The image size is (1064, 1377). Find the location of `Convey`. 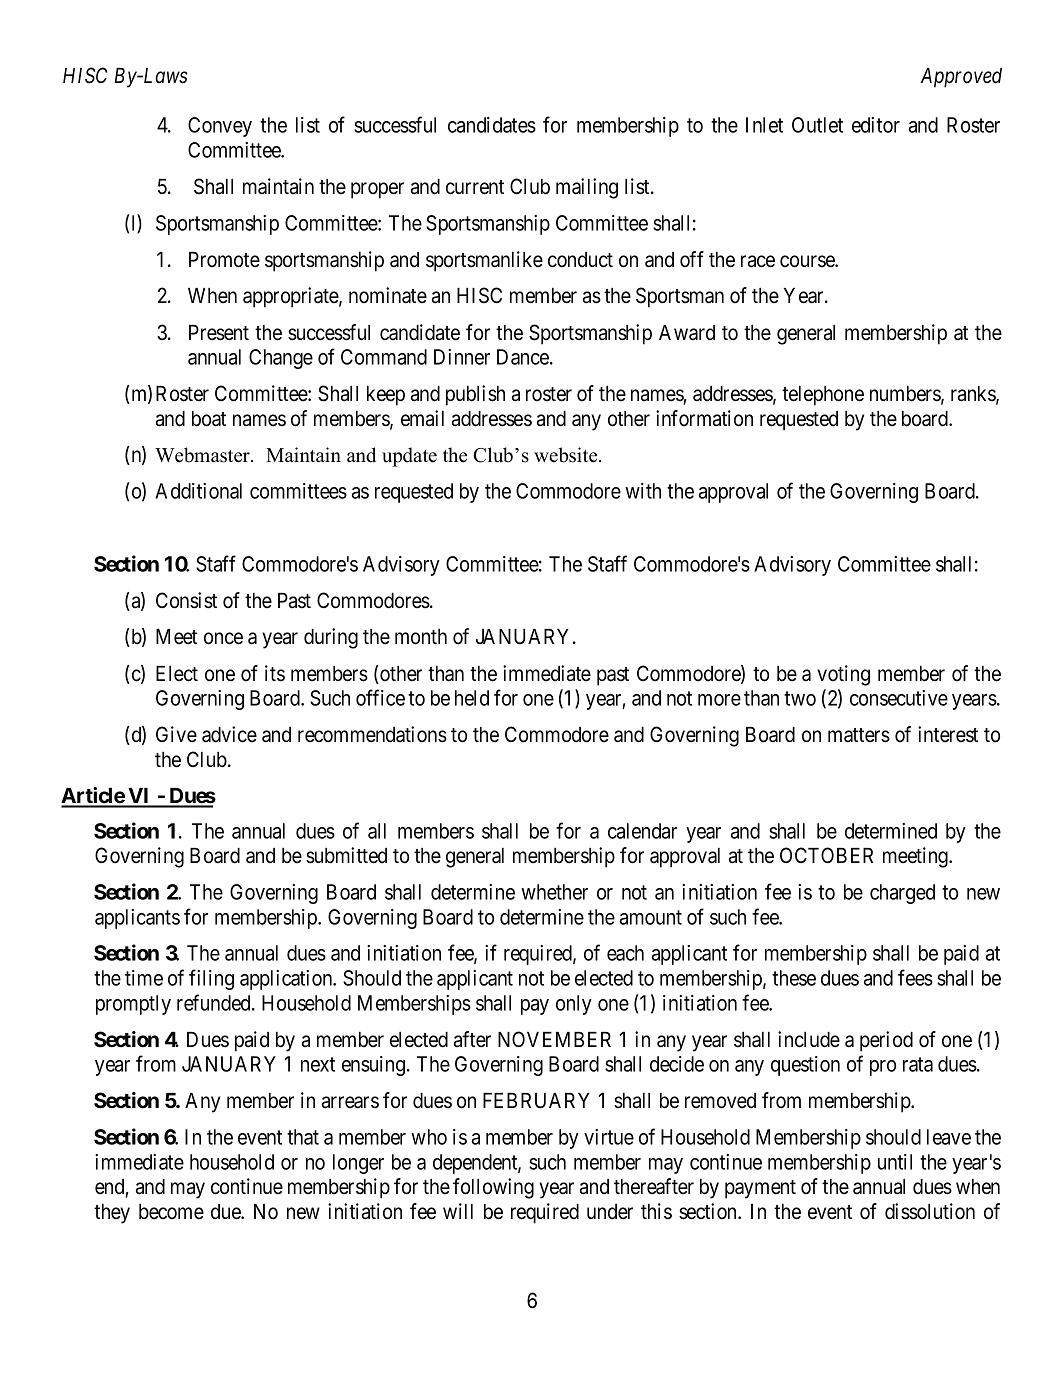

Convey is located at coordinates (220, 127).
